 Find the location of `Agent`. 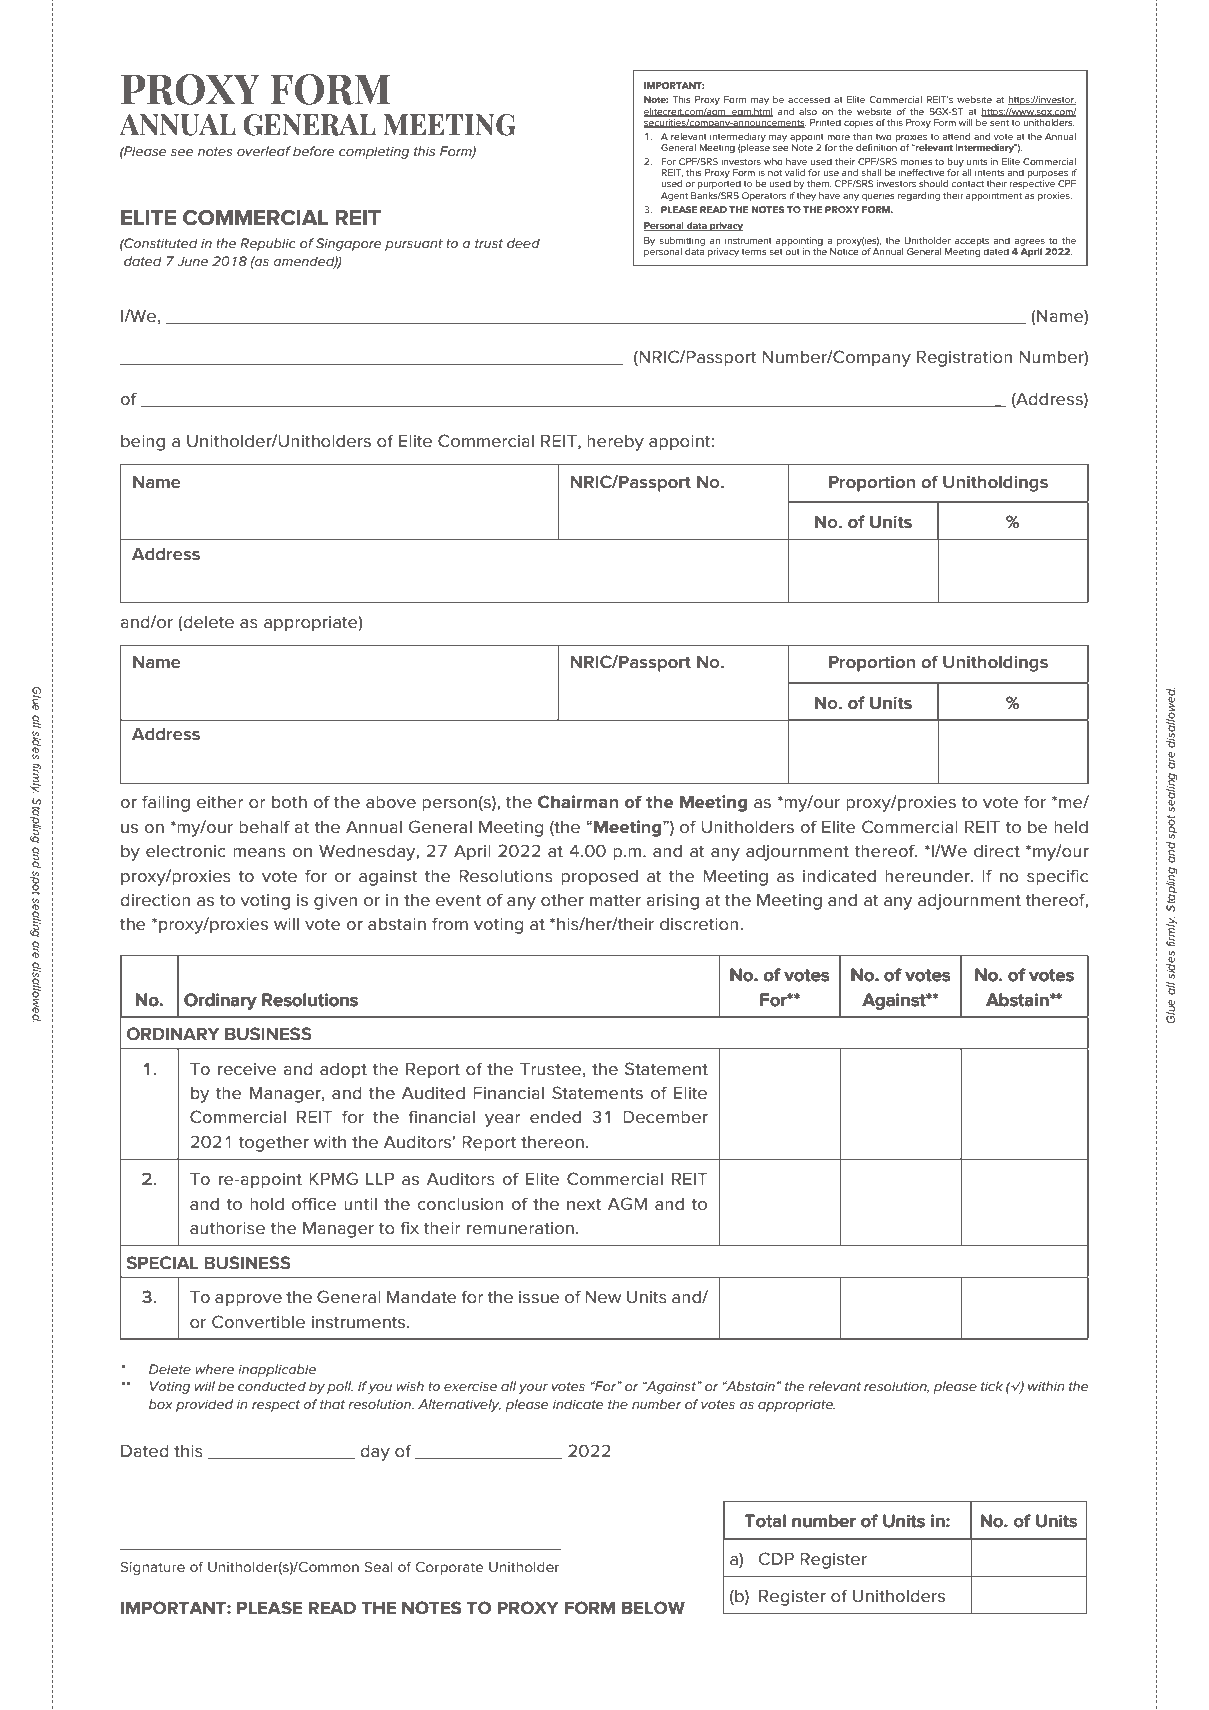

Agent is located at coordinates (674, 196).
